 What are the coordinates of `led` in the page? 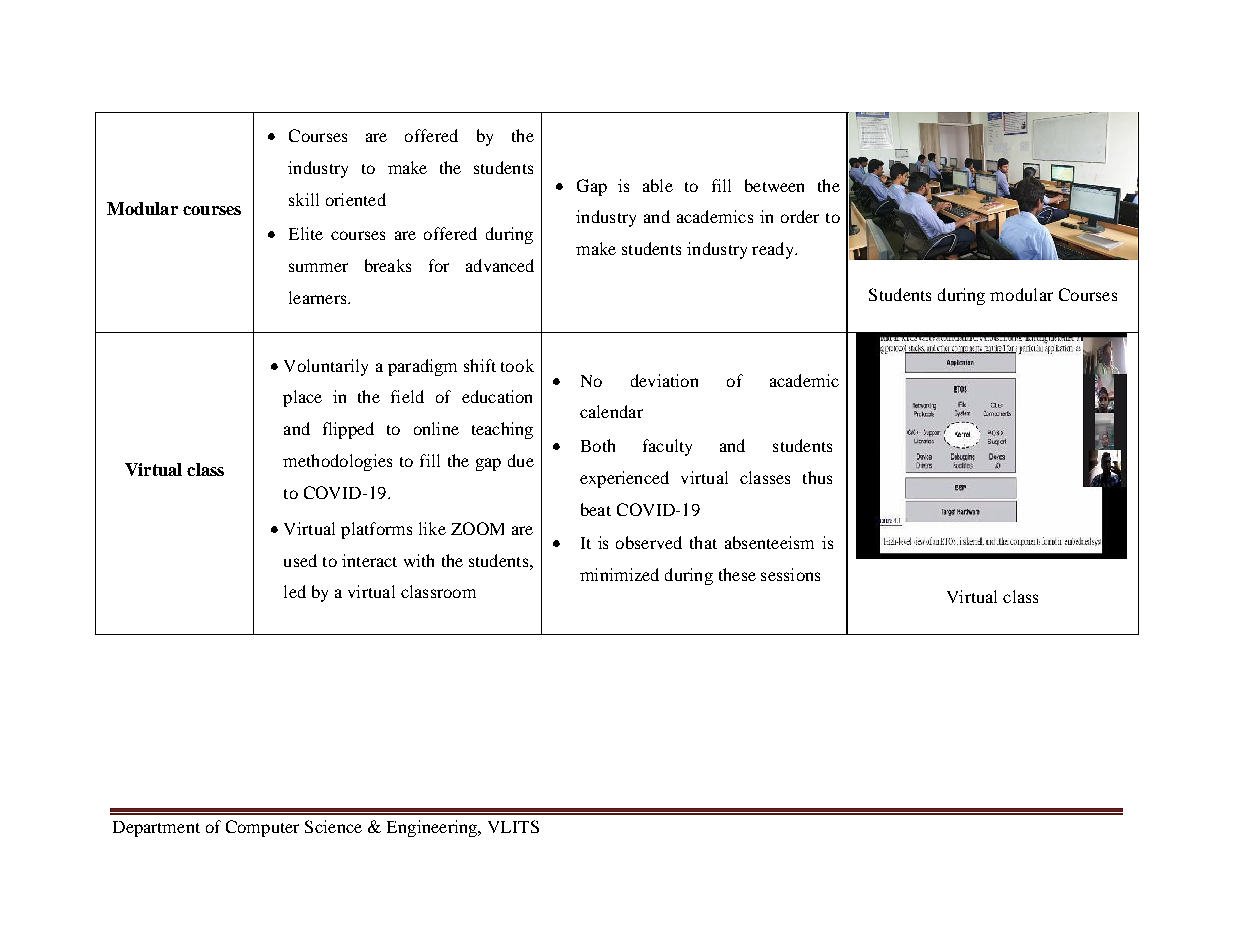 It's located at (295, 591).
